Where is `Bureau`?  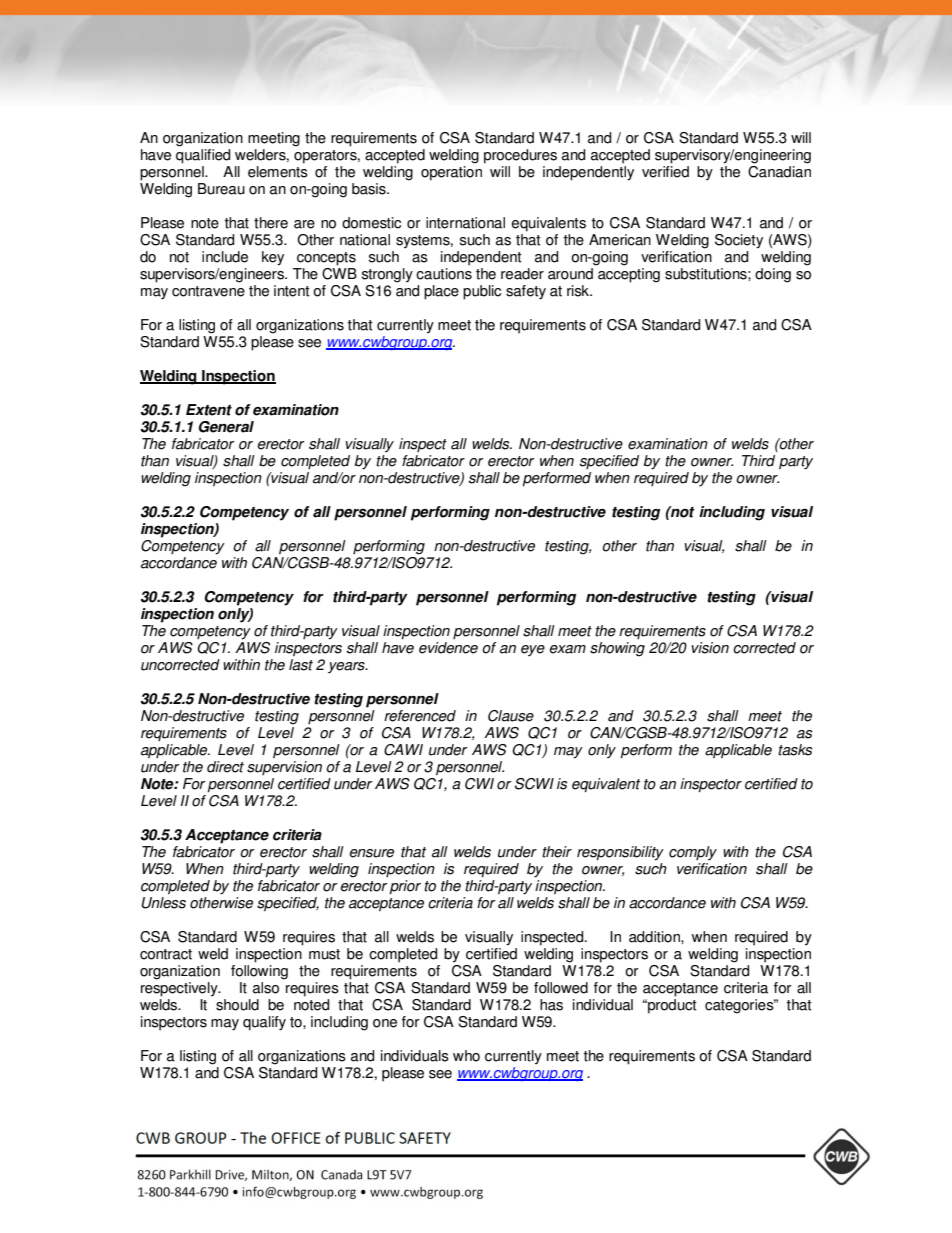 Bureau is located at coordinates (221, 189).
